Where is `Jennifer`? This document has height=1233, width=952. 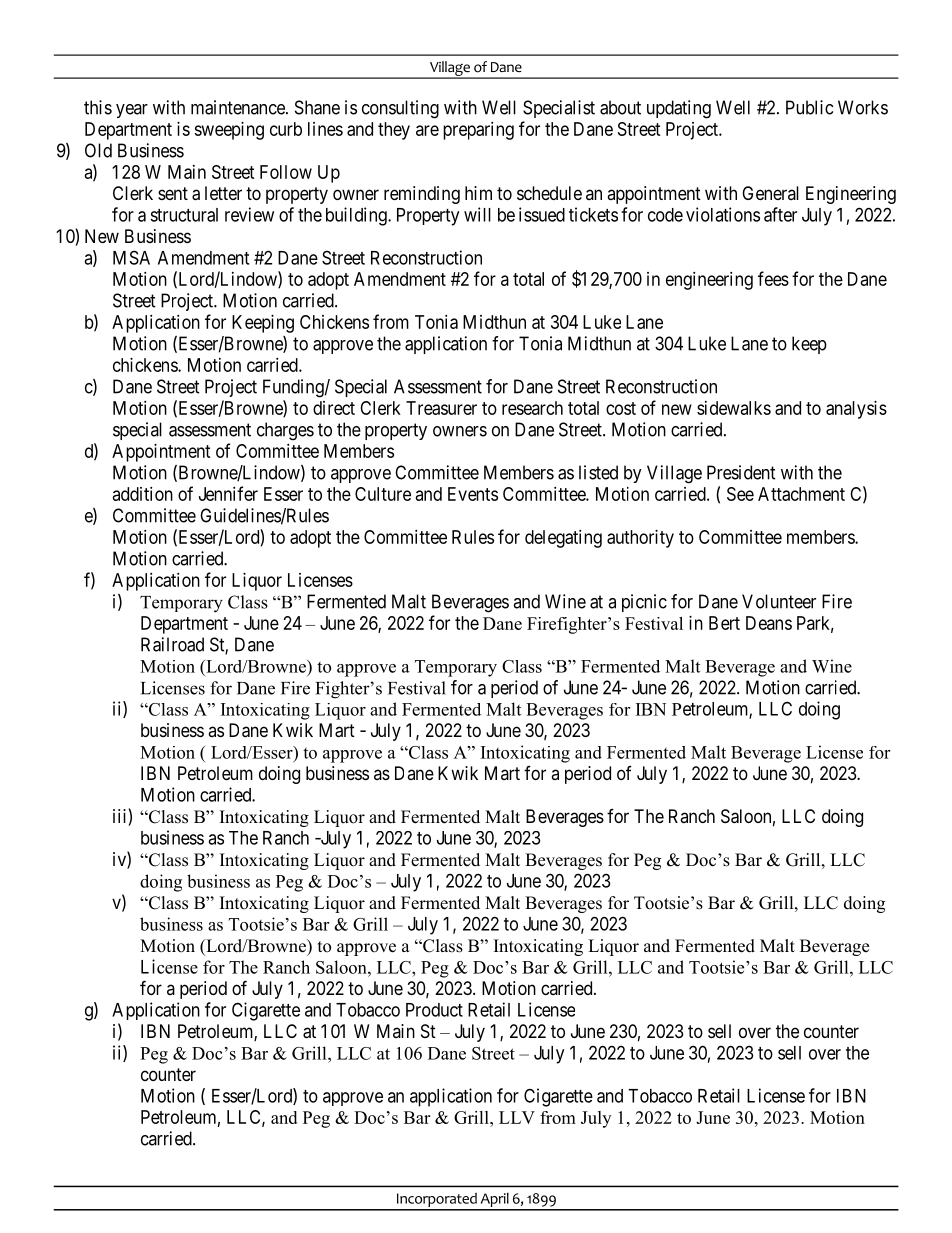
Jennifer is located at coordinates (228, 493).
